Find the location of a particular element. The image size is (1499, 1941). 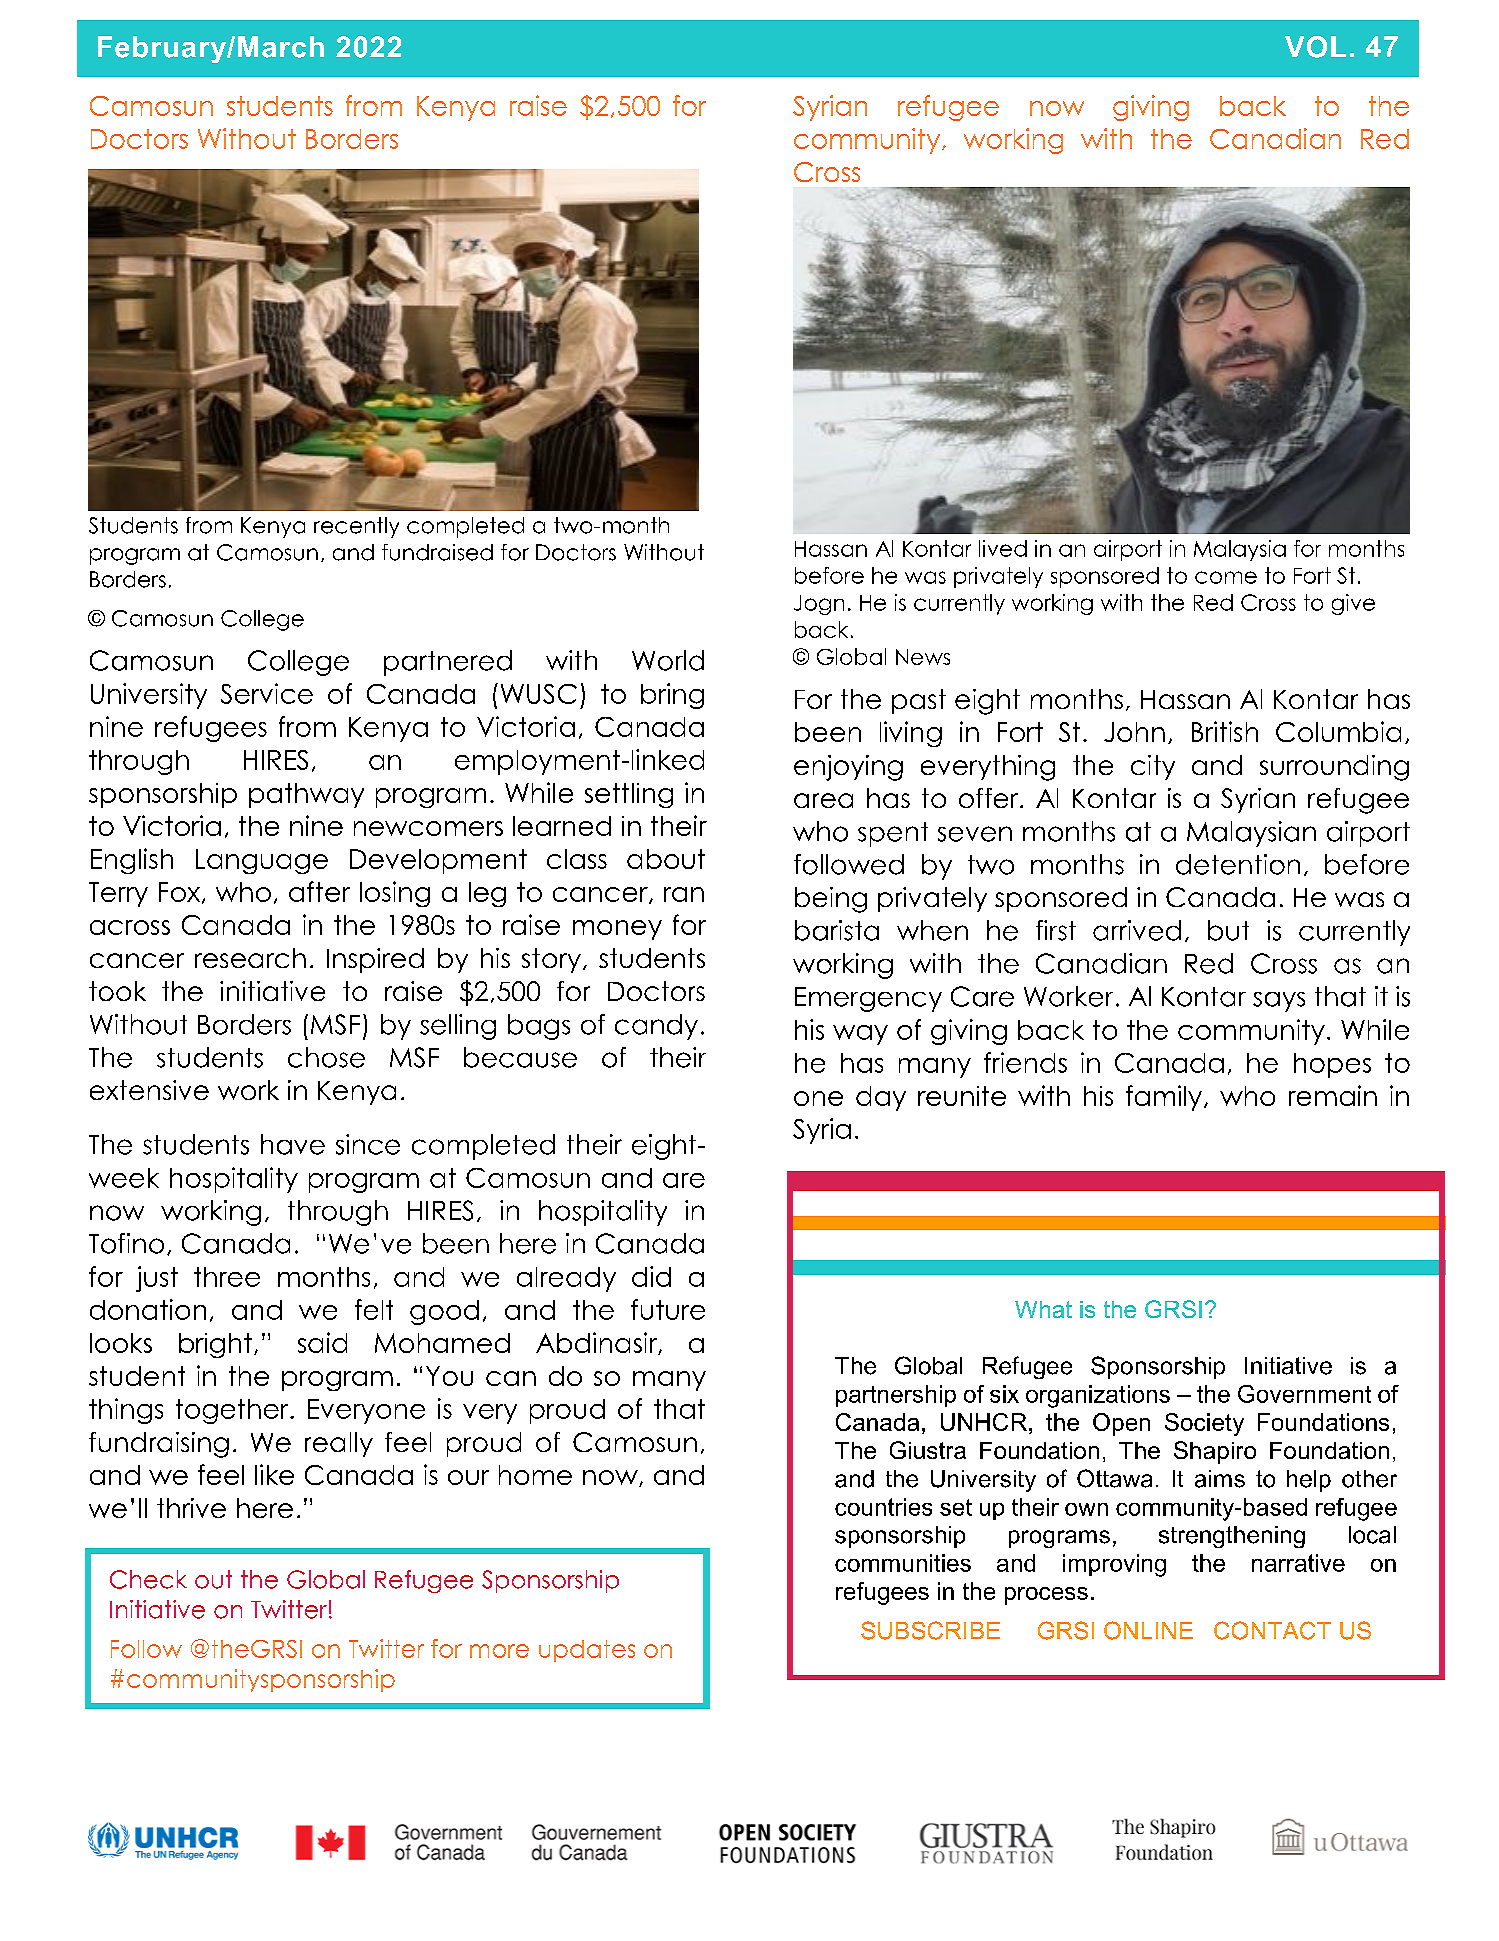

VOL is located at coordinates (1315, 47).
